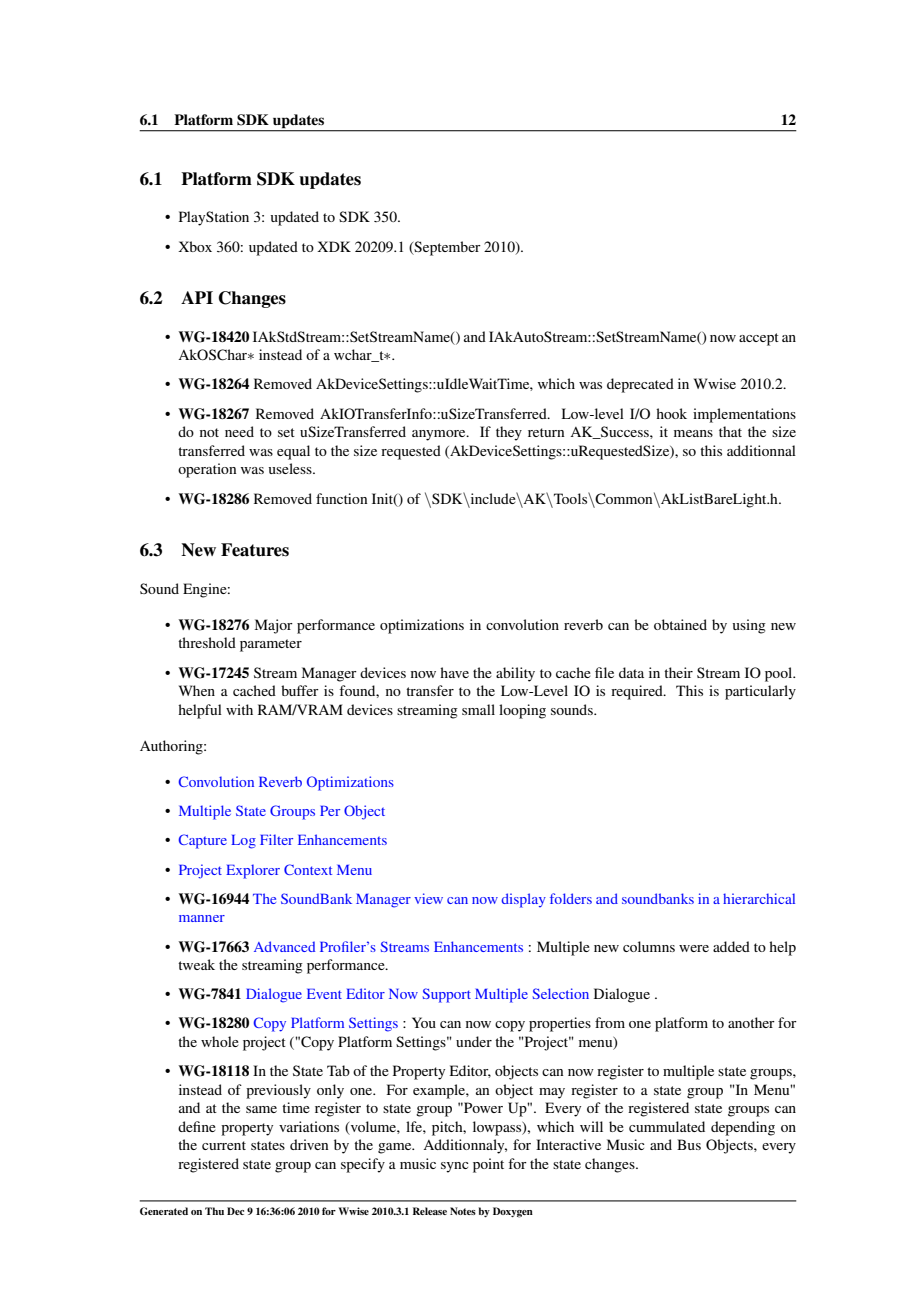 The image size is (924, 1308). Describe the element at coordinates (478, 709) in the document. I see `small` at that location.
